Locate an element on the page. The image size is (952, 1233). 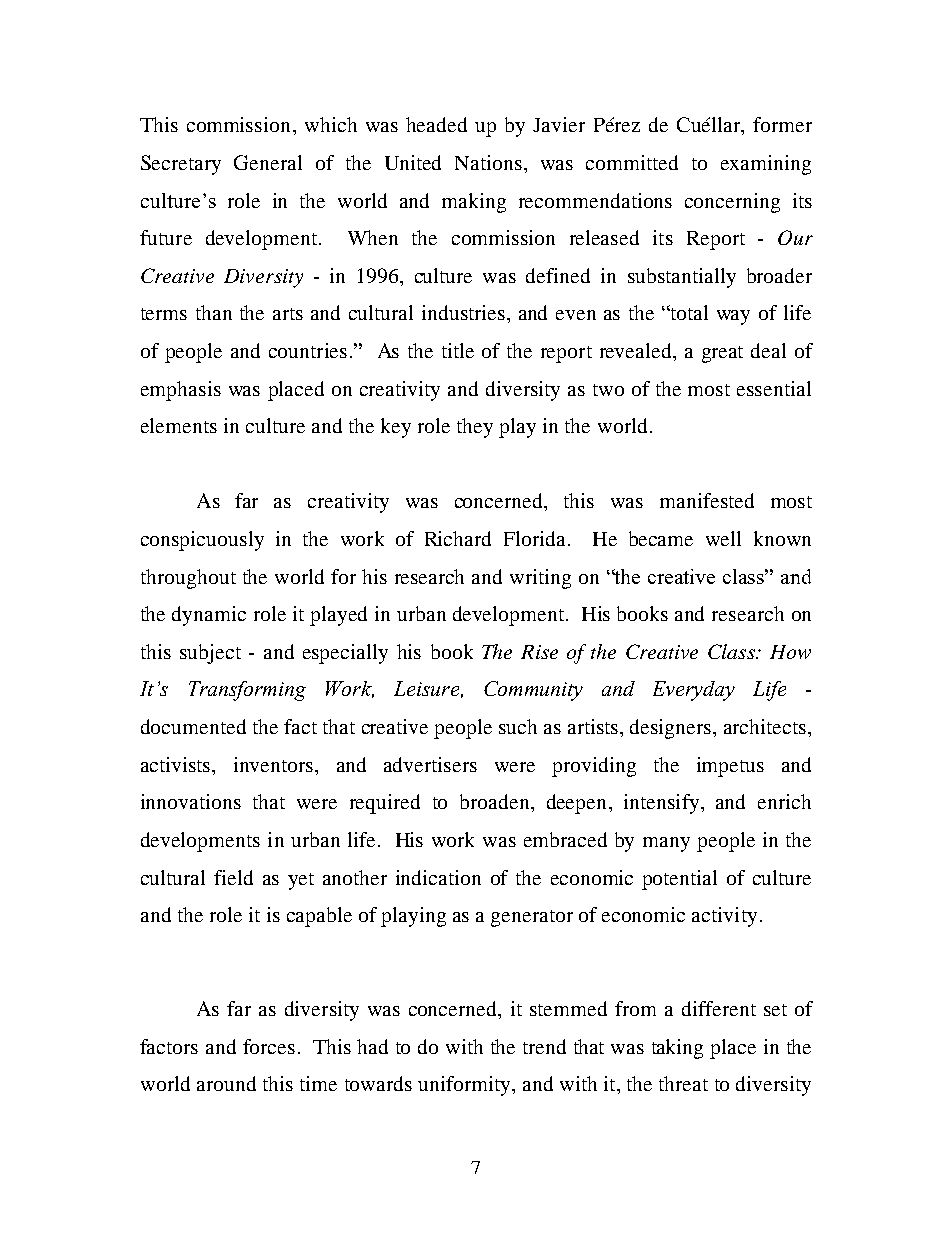
dynamic is located at coordinates (209, 616).
